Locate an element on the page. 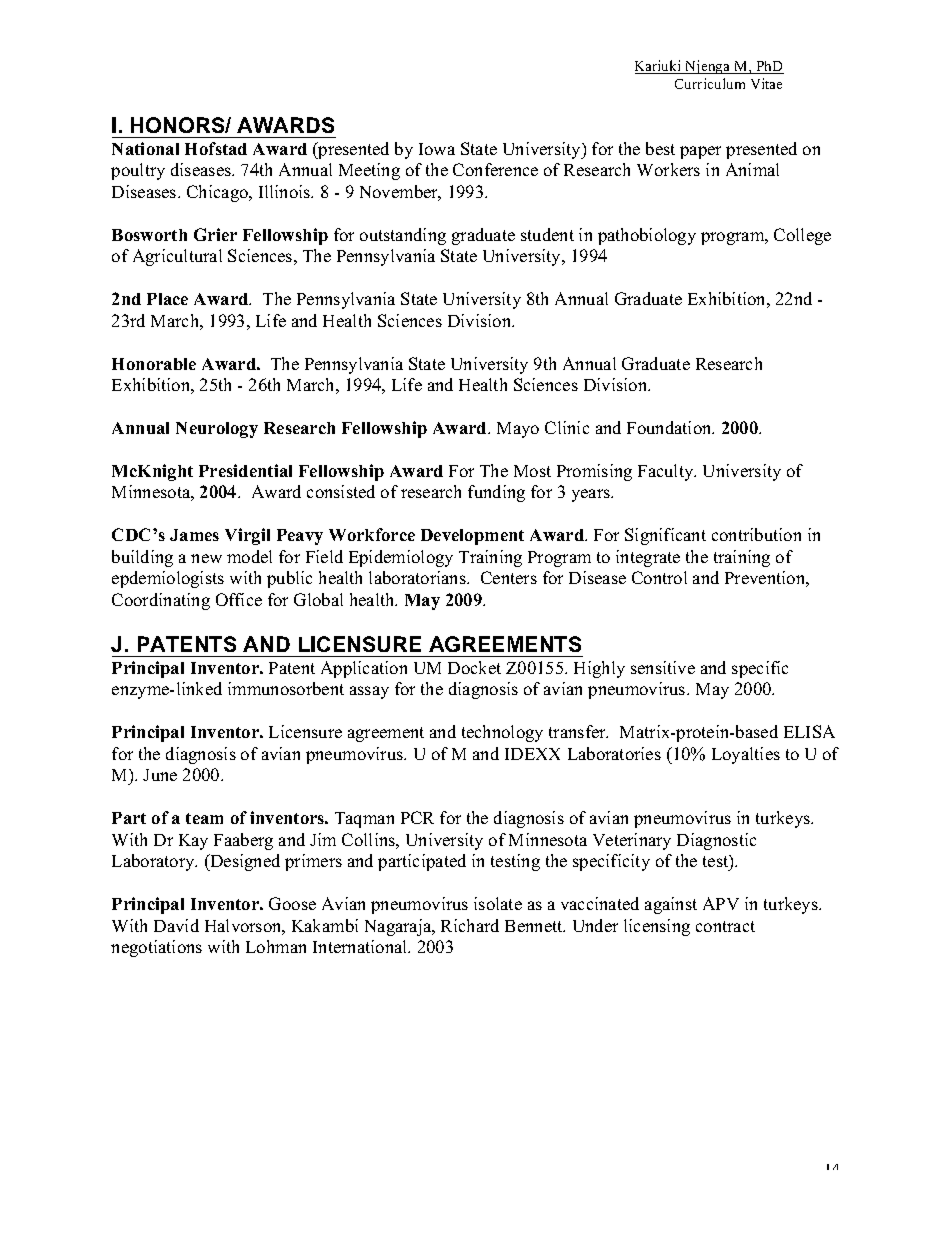 The width and height of the page is (952, 1233). June is located at coordinates (160, 775).
